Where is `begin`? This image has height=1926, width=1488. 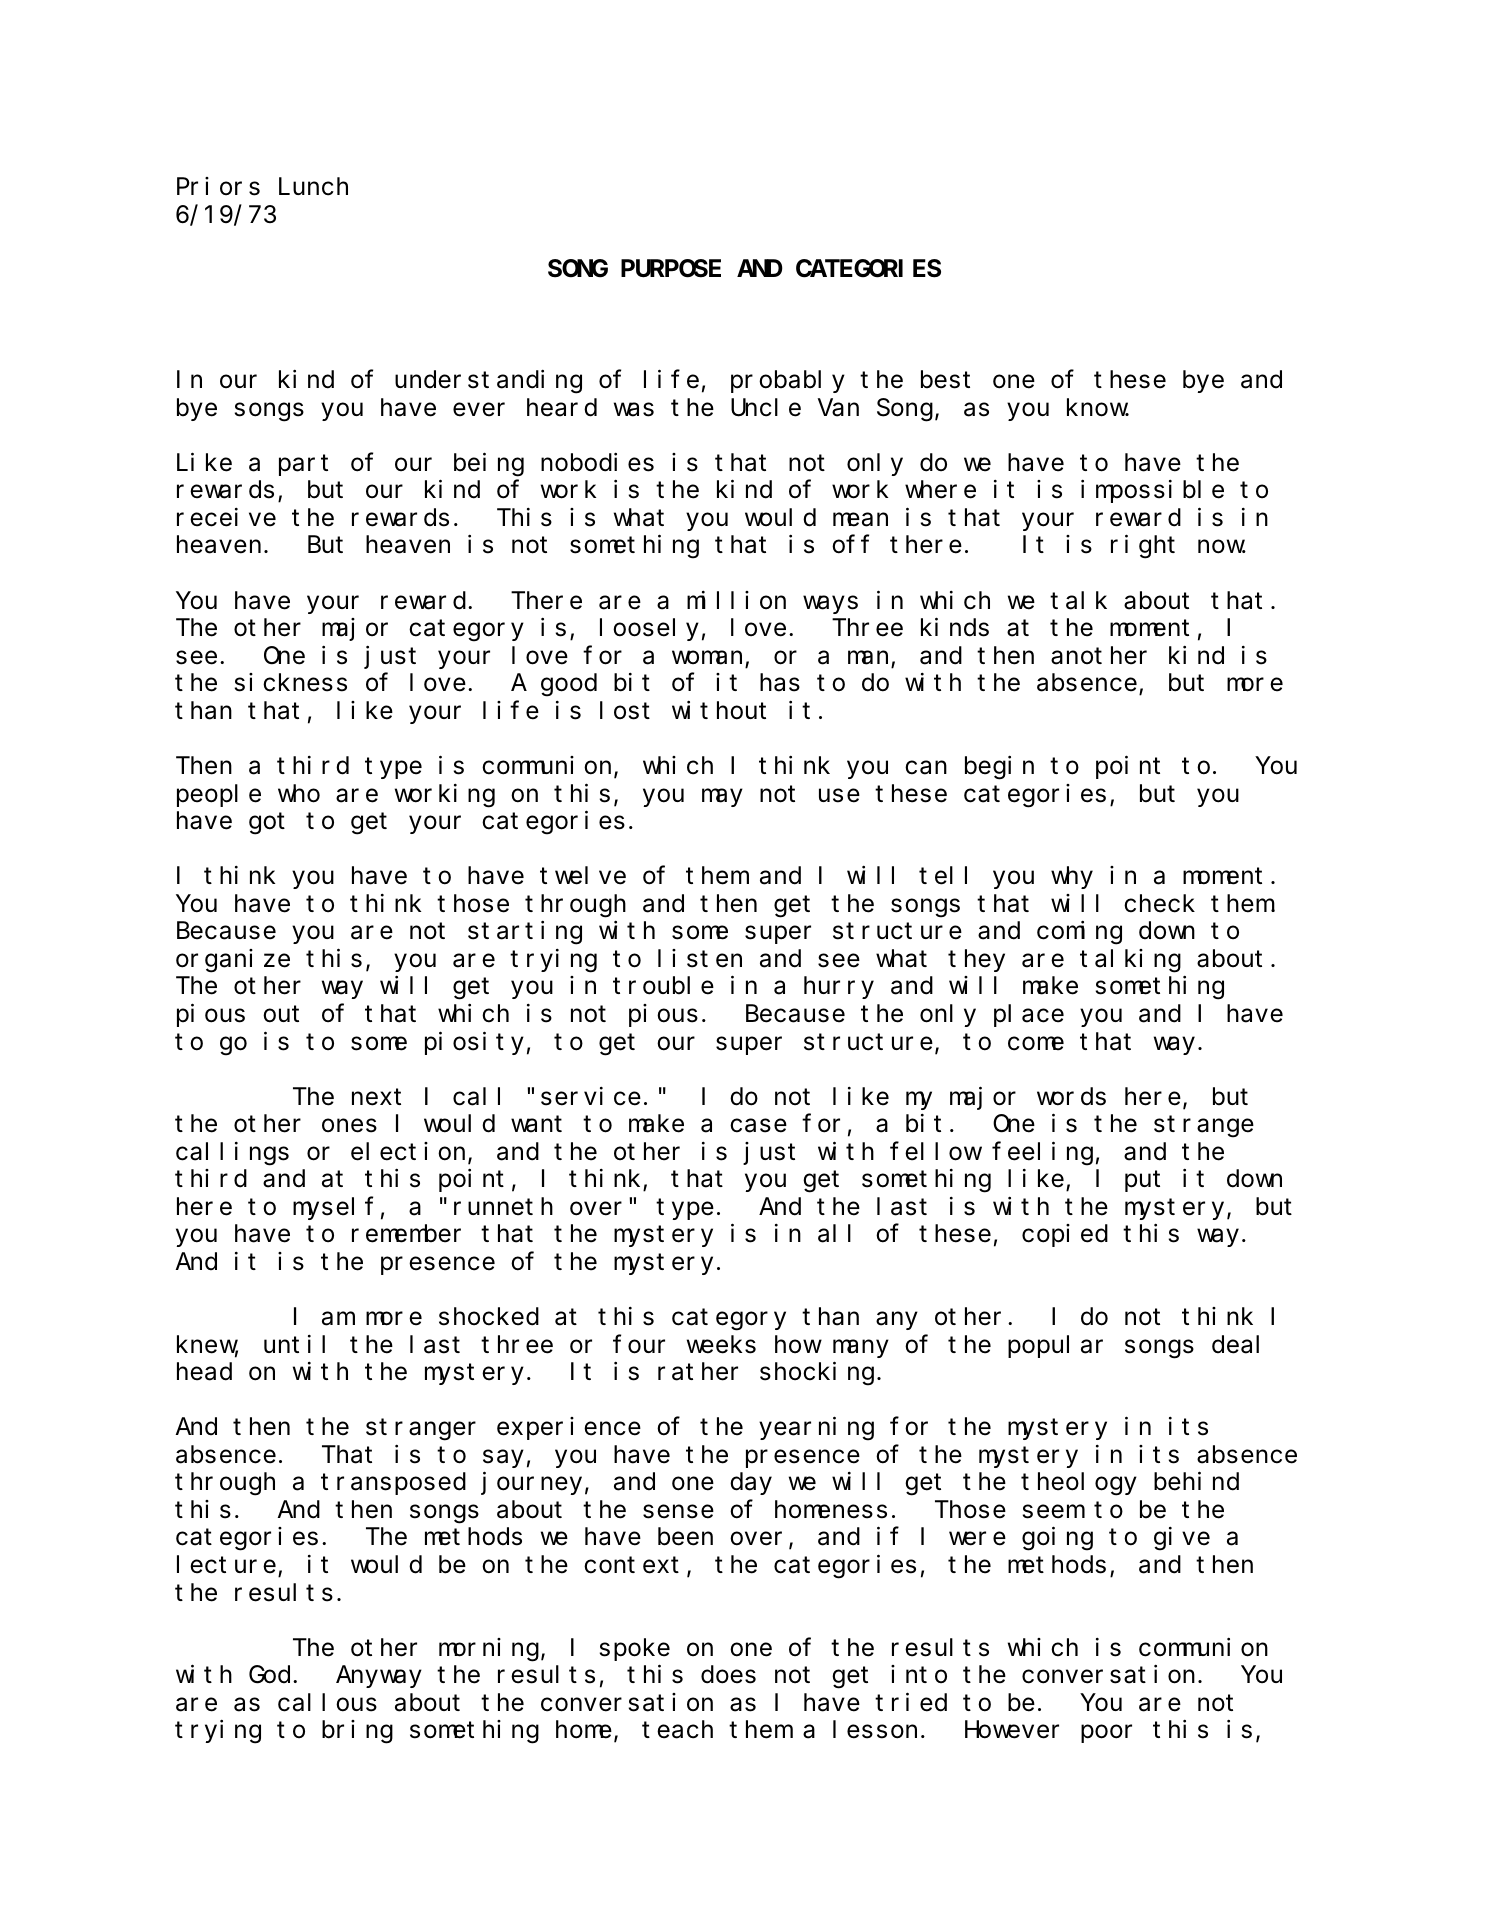
begin is located at coordinates (999, 768).
